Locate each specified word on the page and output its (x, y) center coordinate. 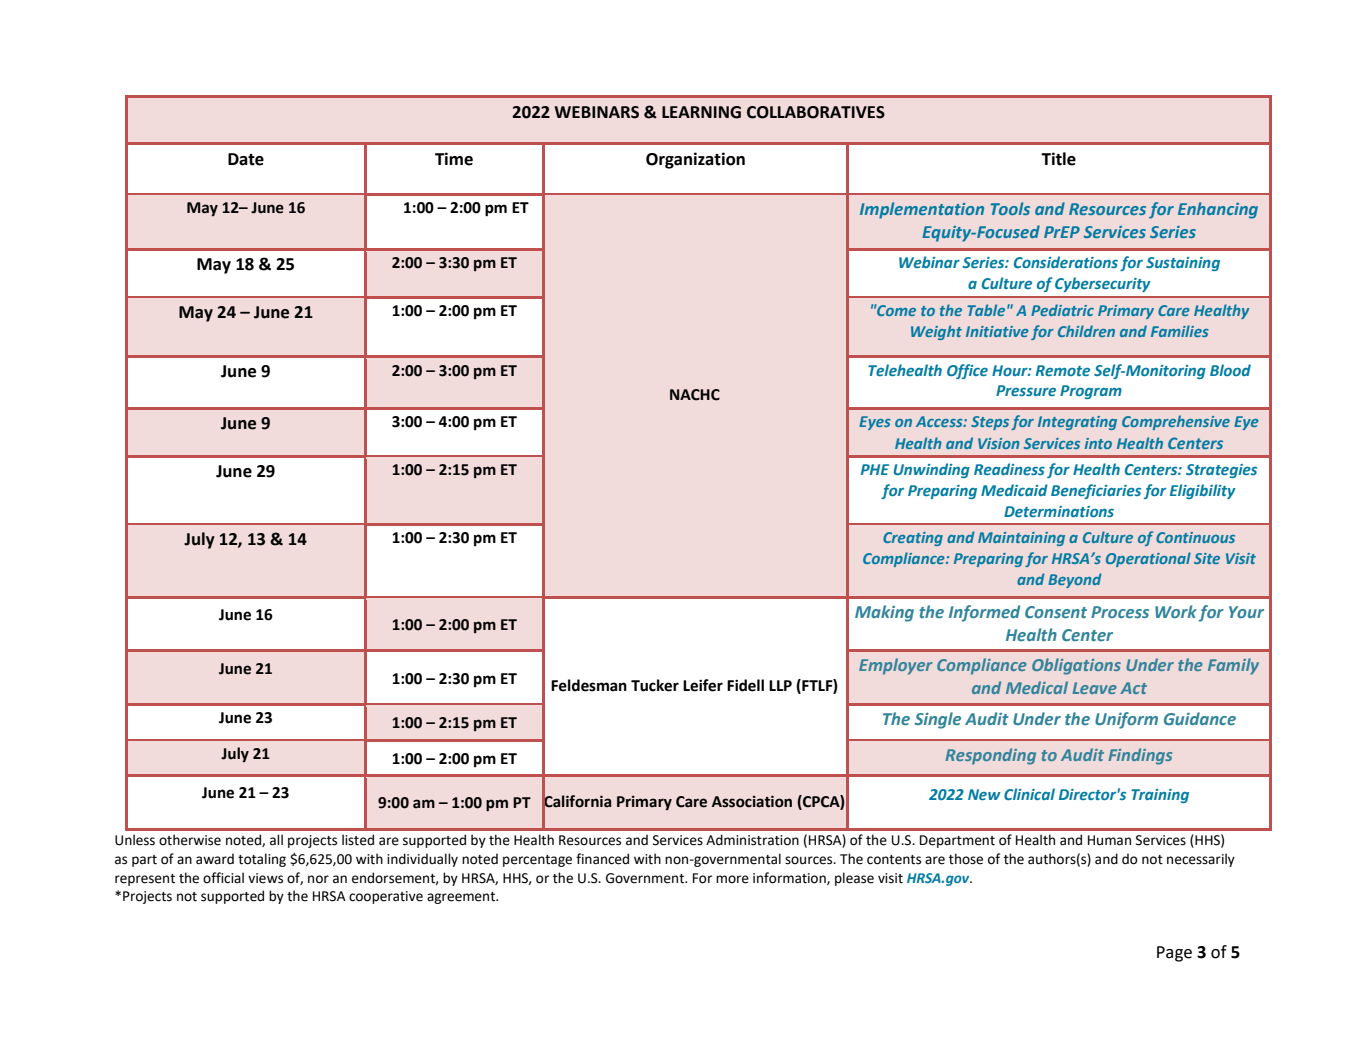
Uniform (1126, 720)
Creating (913, 539)
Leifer (703, 685)
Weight (936, 332)
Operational (1148, 559)
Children (1086, 331)
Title (1058, 159)
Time (454, 159)
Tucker (655, 685)
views (265, 878)
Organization (695, 160)
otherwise (190, 840)
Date (246, 159)
